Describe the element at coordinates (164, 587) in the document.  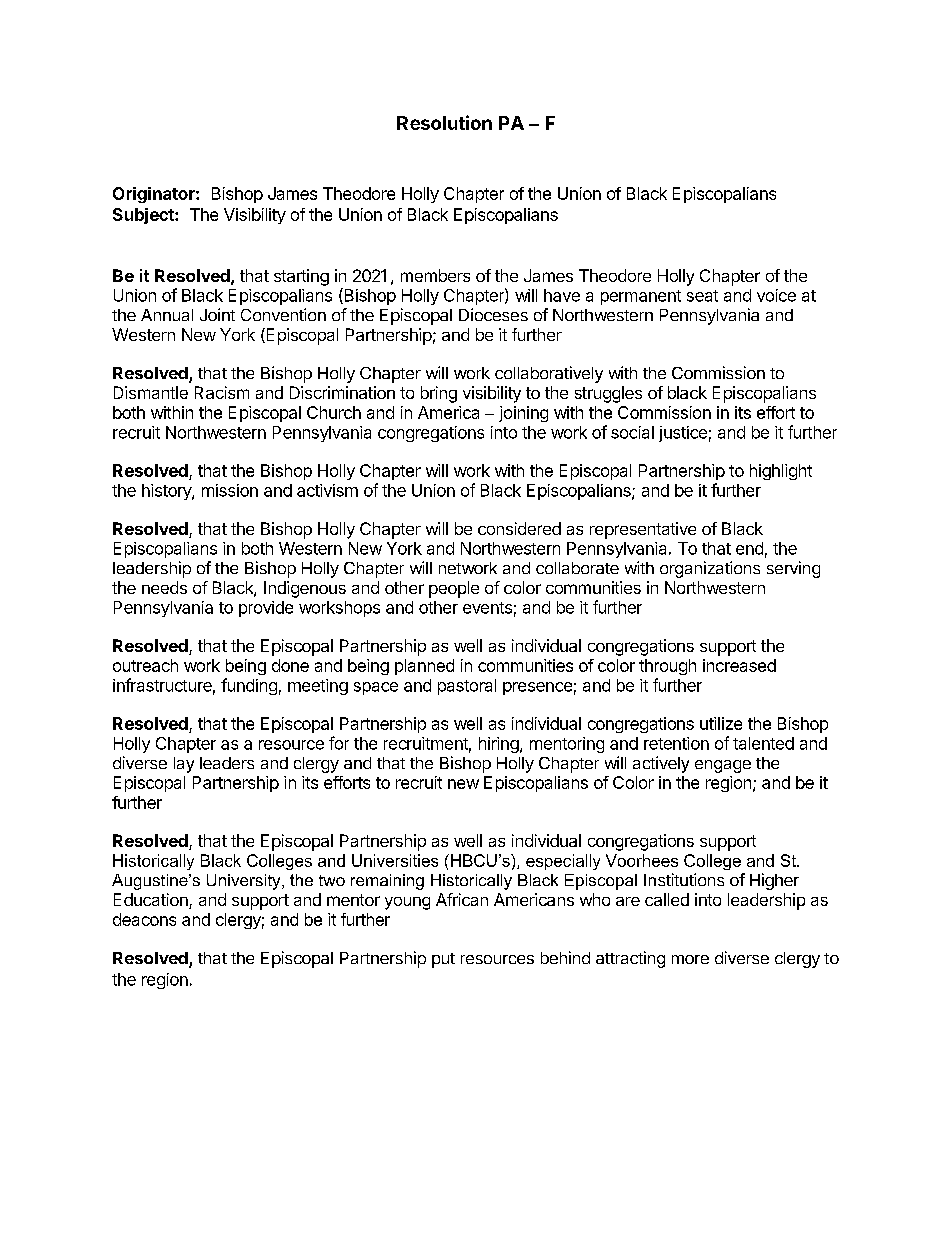
I see `needs` at that location.
